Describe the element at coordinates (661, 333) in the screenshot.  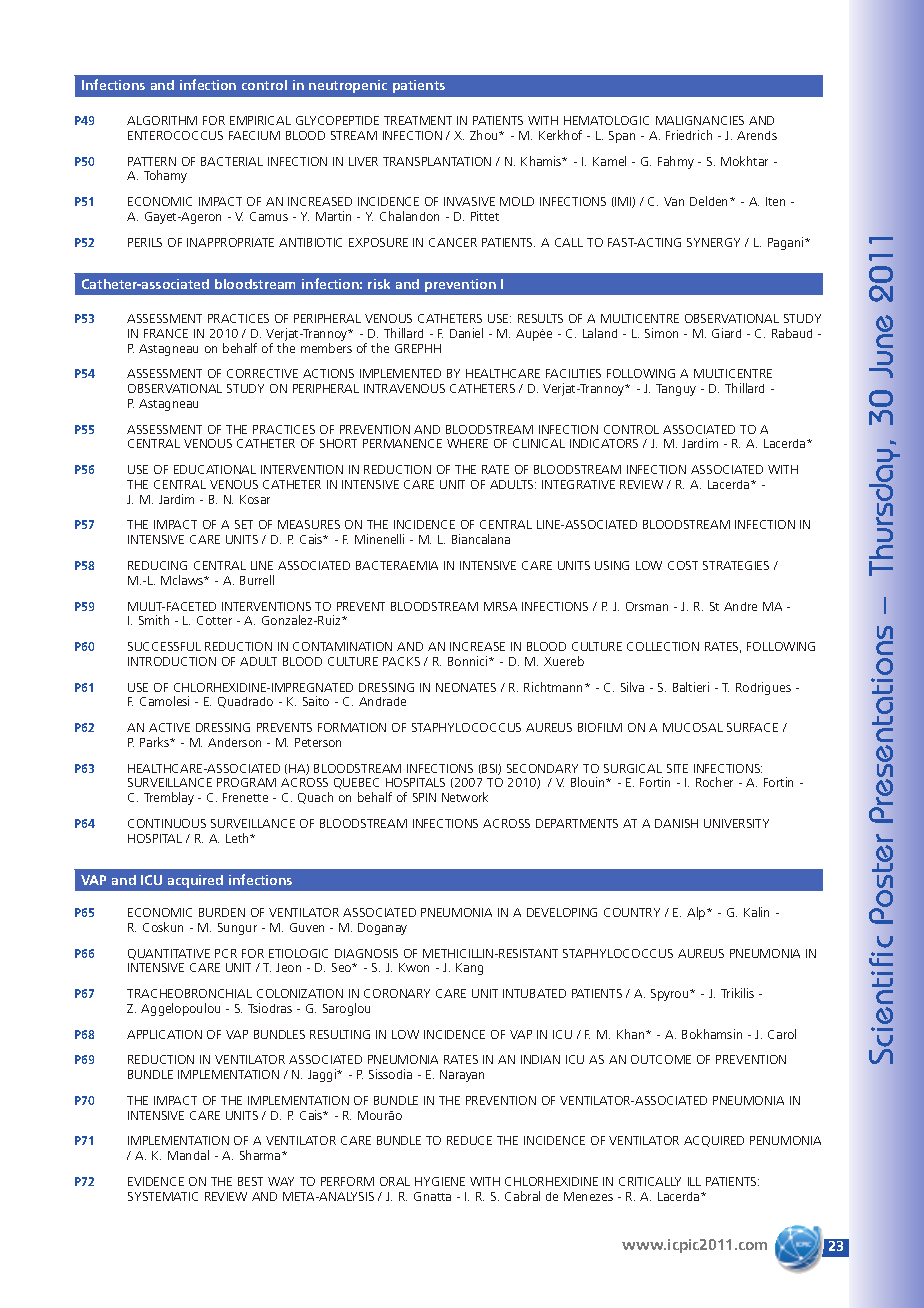
I see `Simon` at that location.
